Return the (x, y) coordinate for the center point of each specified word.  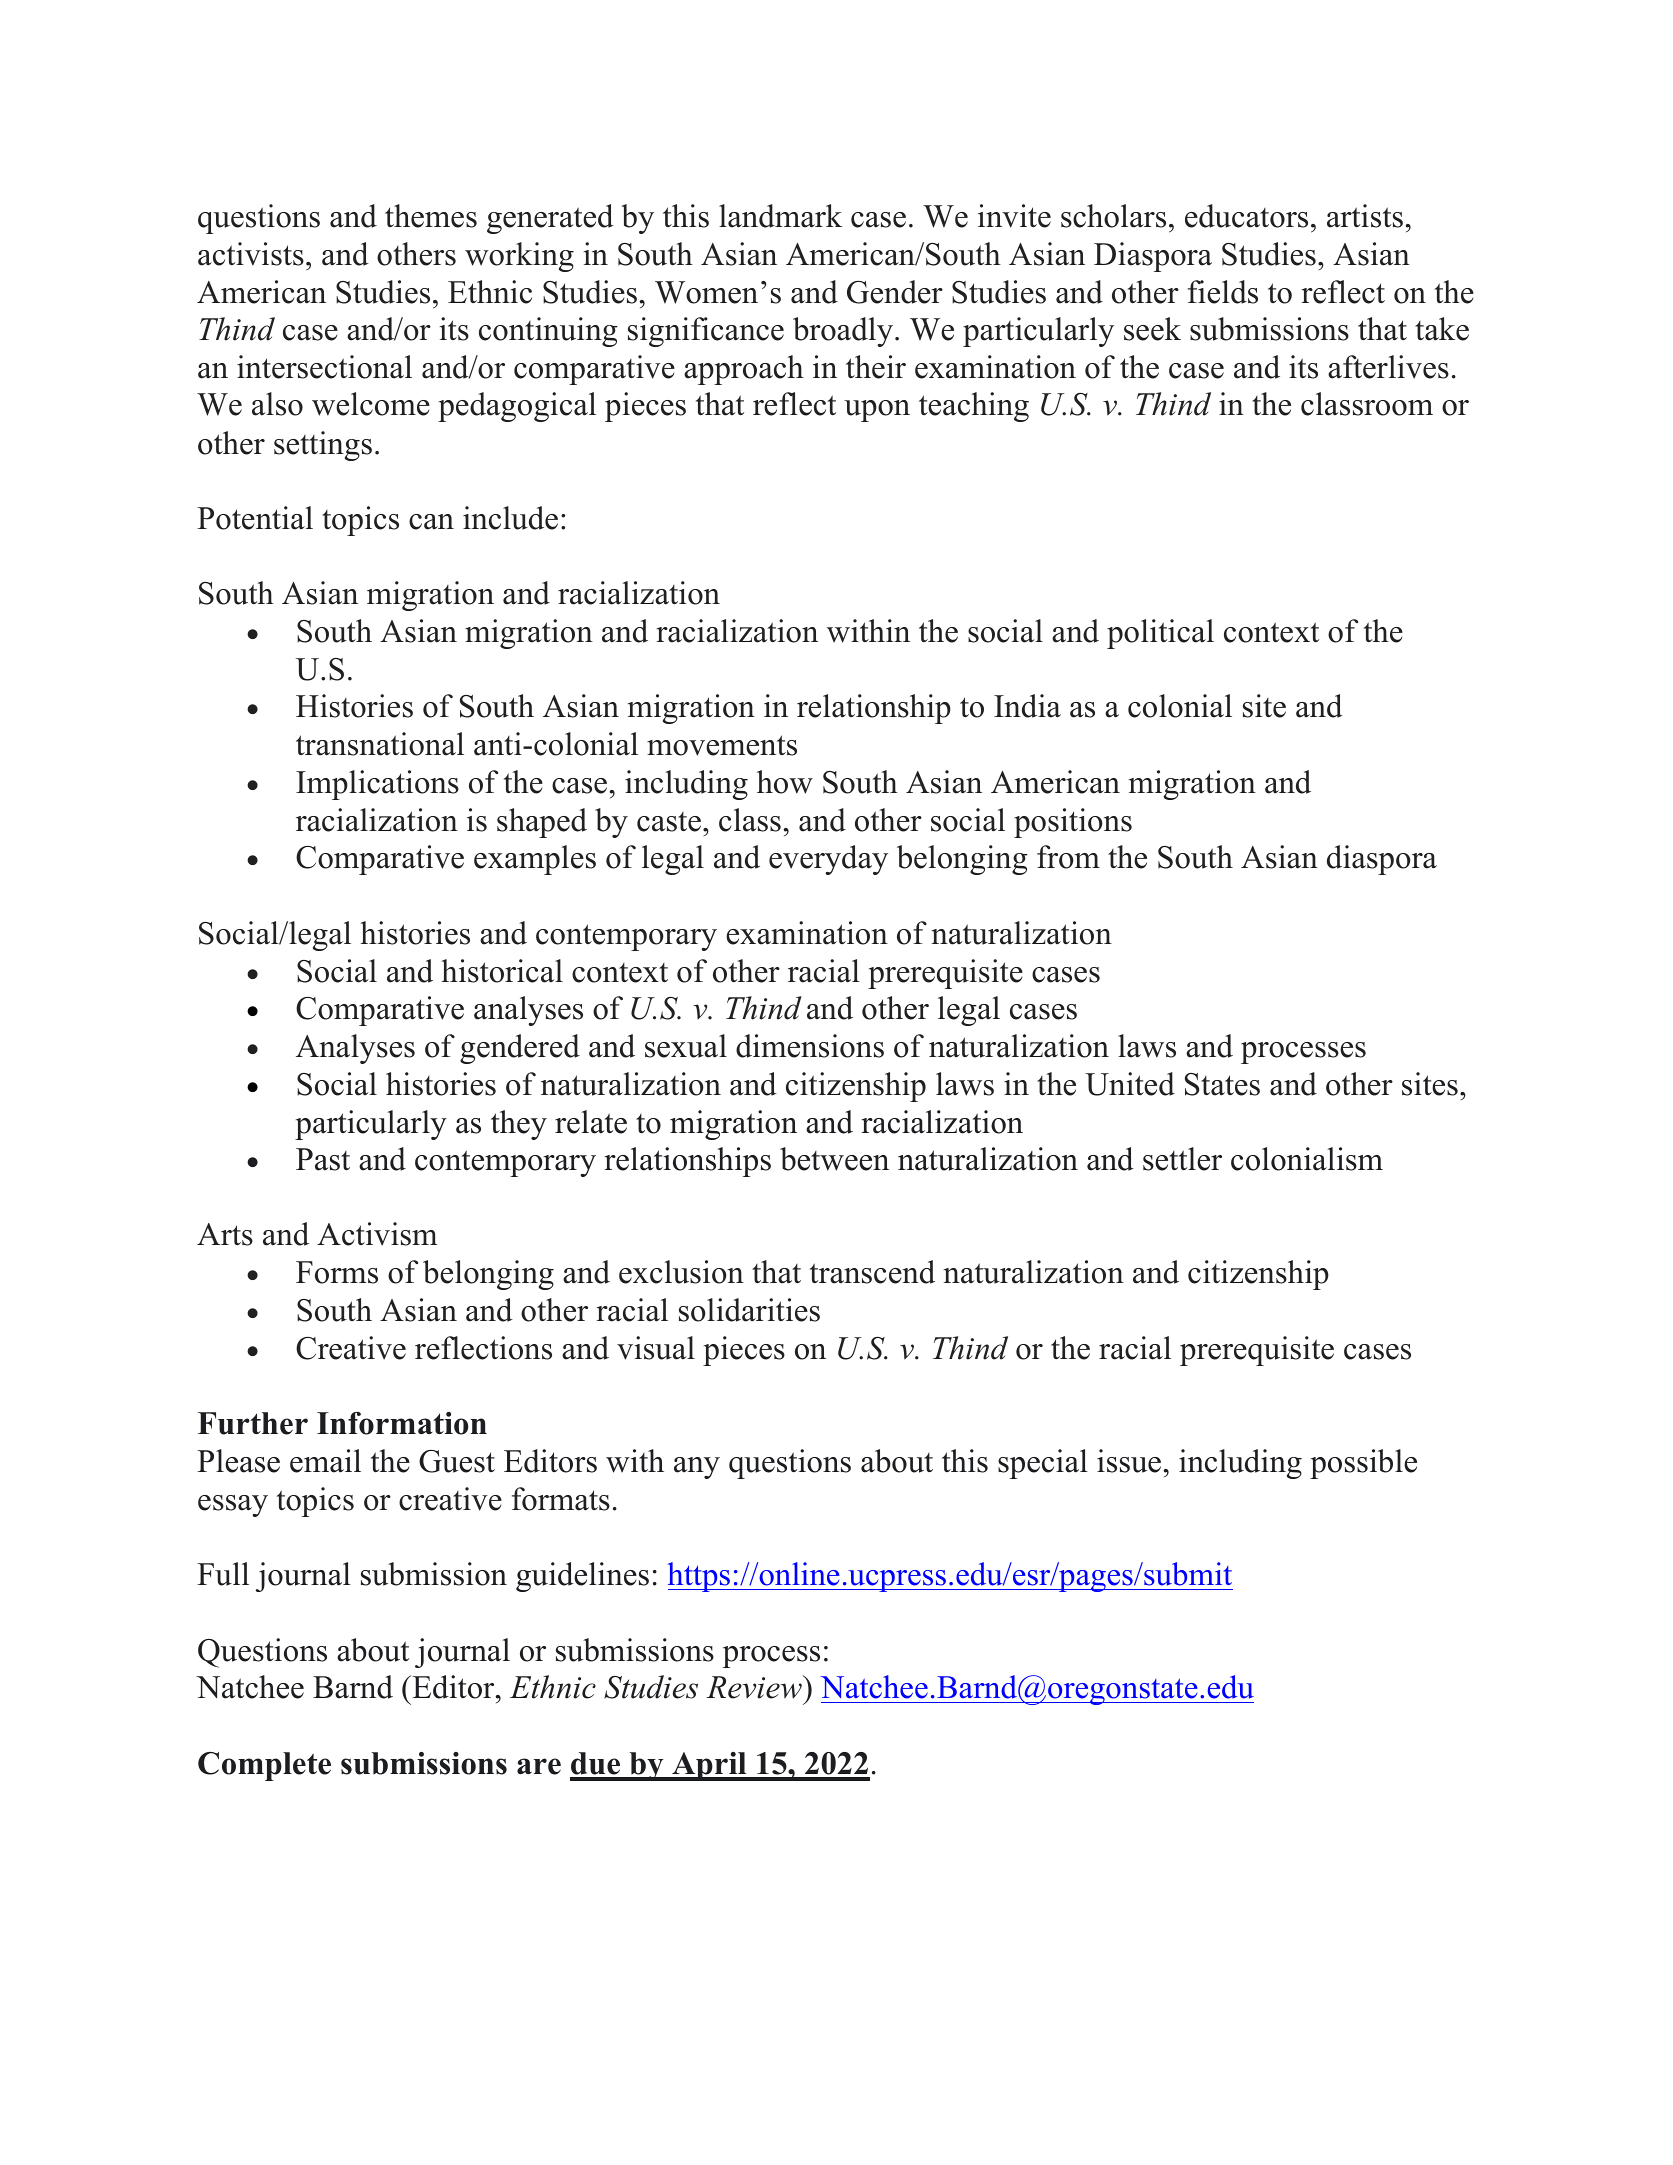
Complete (264, 1766)
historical (502, 971)
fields (1223, 292)
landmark (780, 216)
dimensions (810, 1046)
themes (431, 216)
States (1222, 1084)
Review (755, 1687)
